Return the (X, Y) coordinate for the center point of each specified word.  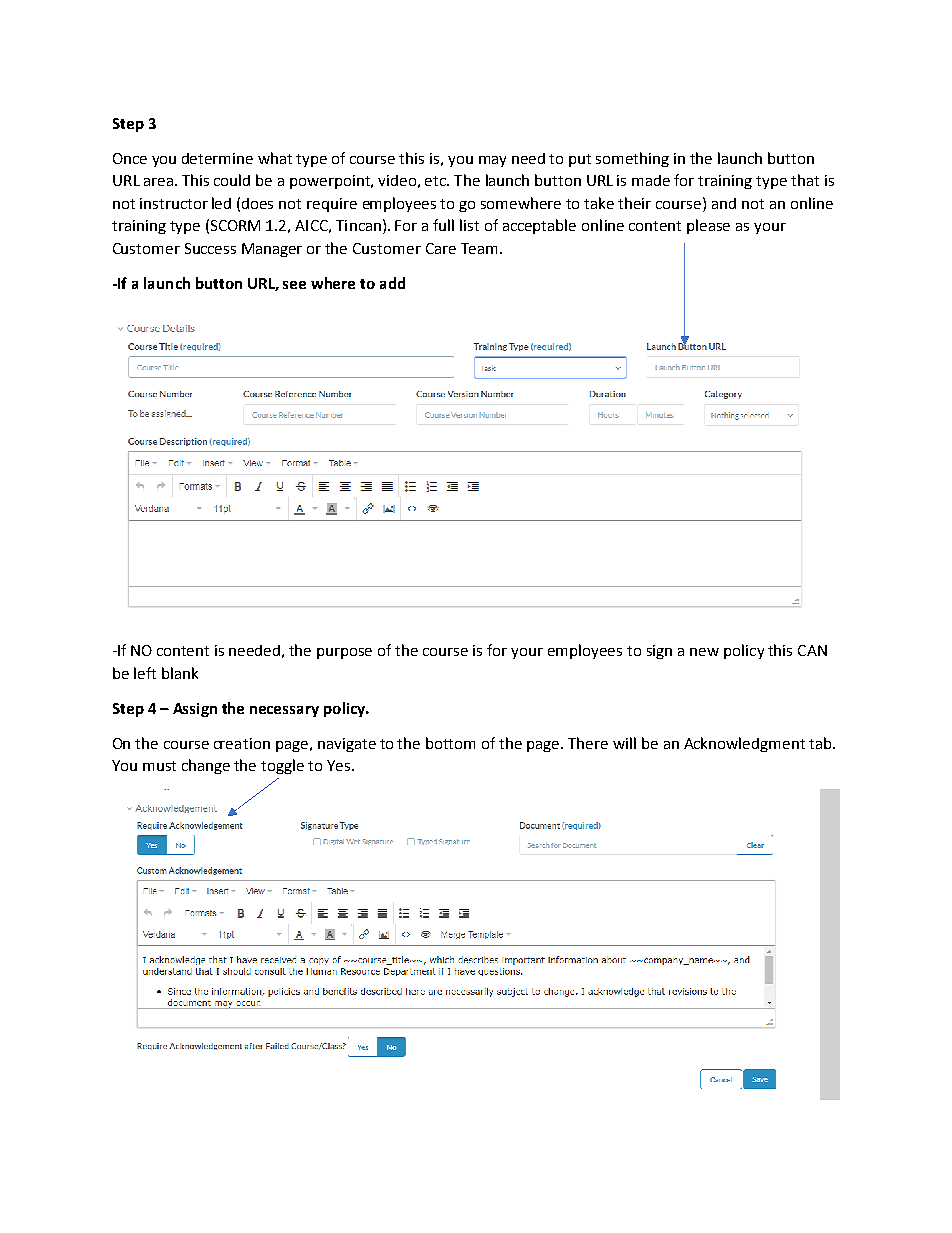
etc (437, 181)
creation (242, 743)
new (704, 652)
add (392, 283)
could (232, 180)
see (294, 285)
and (724, 203)
